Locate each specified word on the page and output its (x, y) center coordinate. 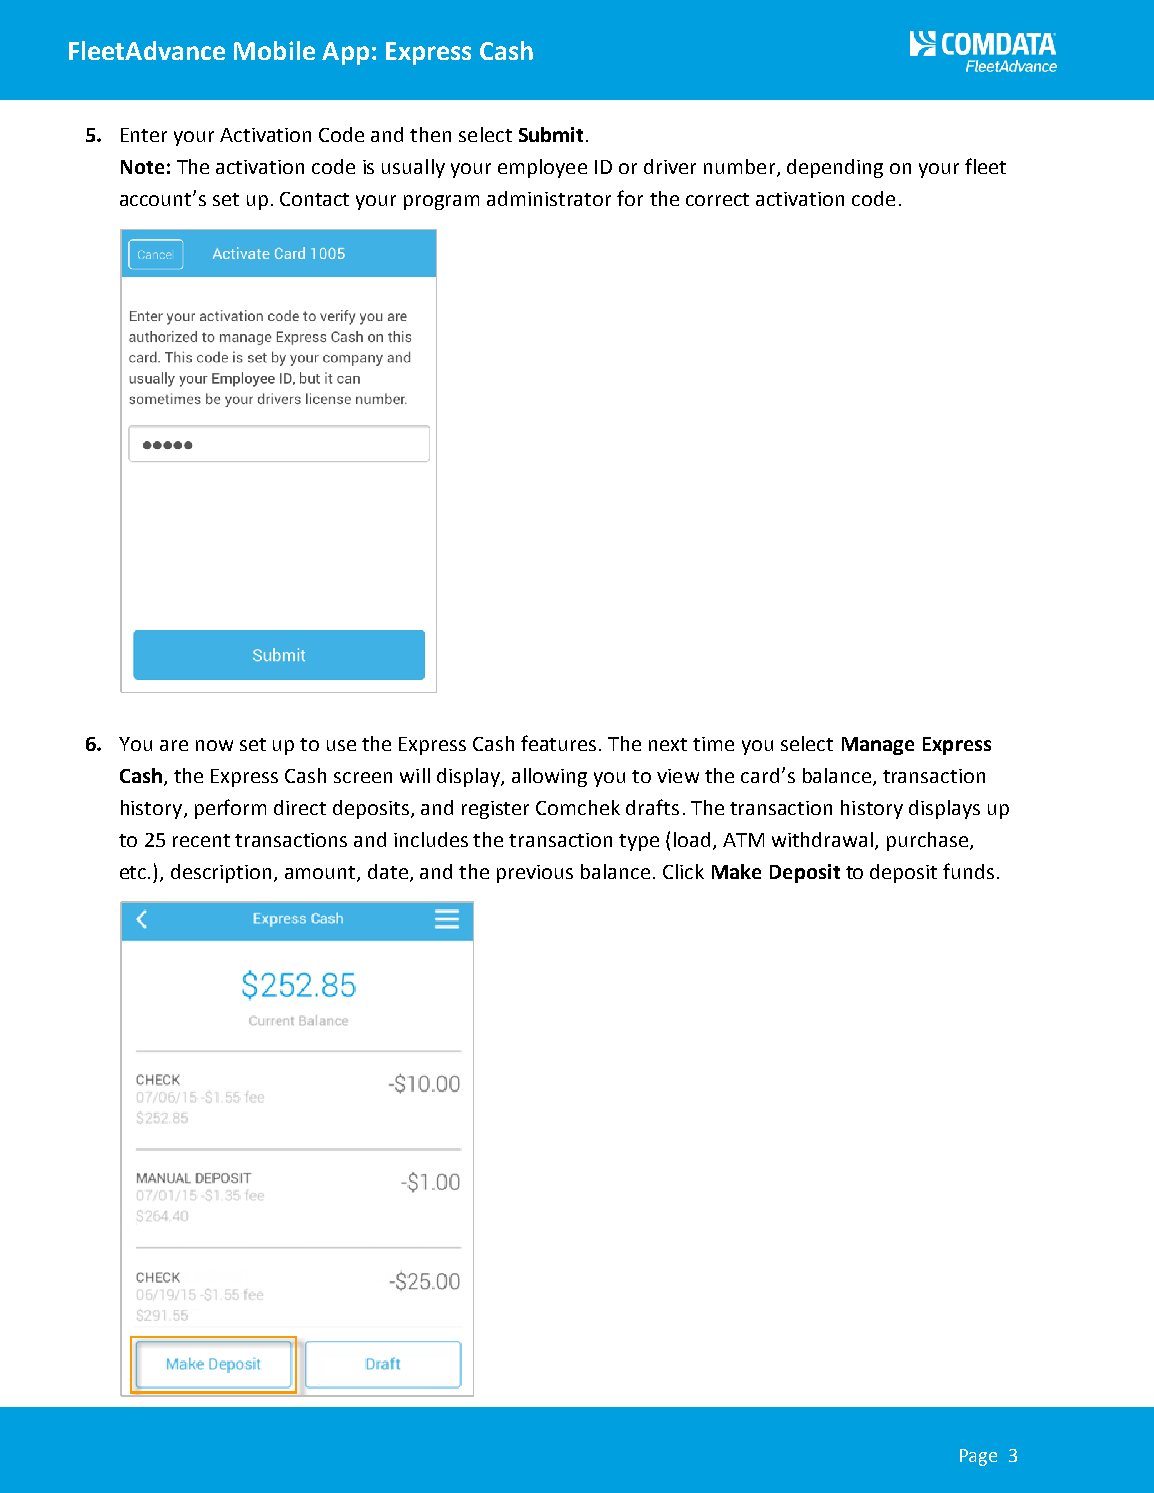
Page (978, 1457)
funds (968, 871)
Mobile (274, 50)
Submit (551, 134)
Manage (878, 746)
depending (835, 168)
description (221, 873)
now (214, 745)
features (558, 743)
